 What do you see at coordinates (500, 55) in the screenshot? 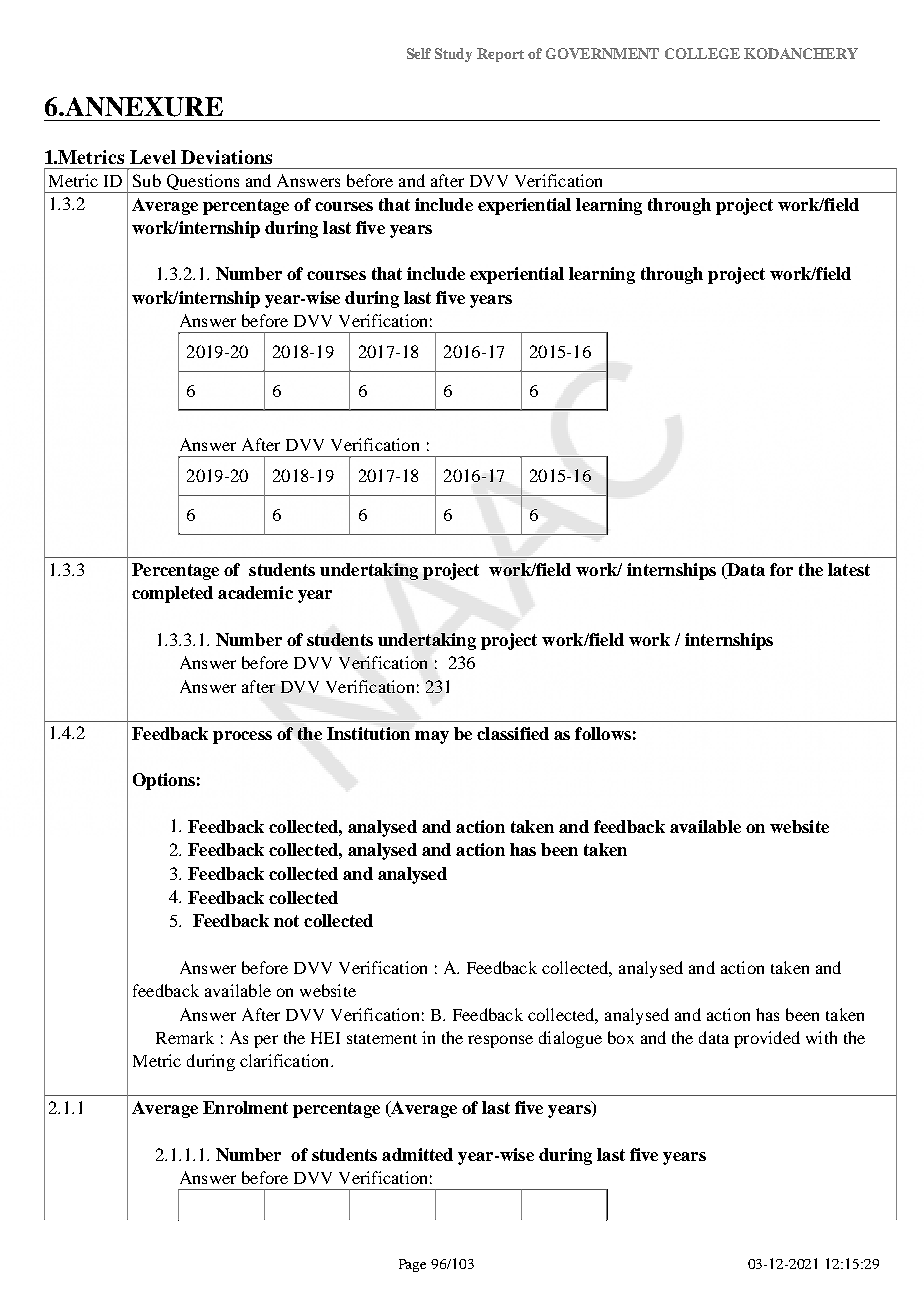
I see `Report` at bounding box center [500, 55].
